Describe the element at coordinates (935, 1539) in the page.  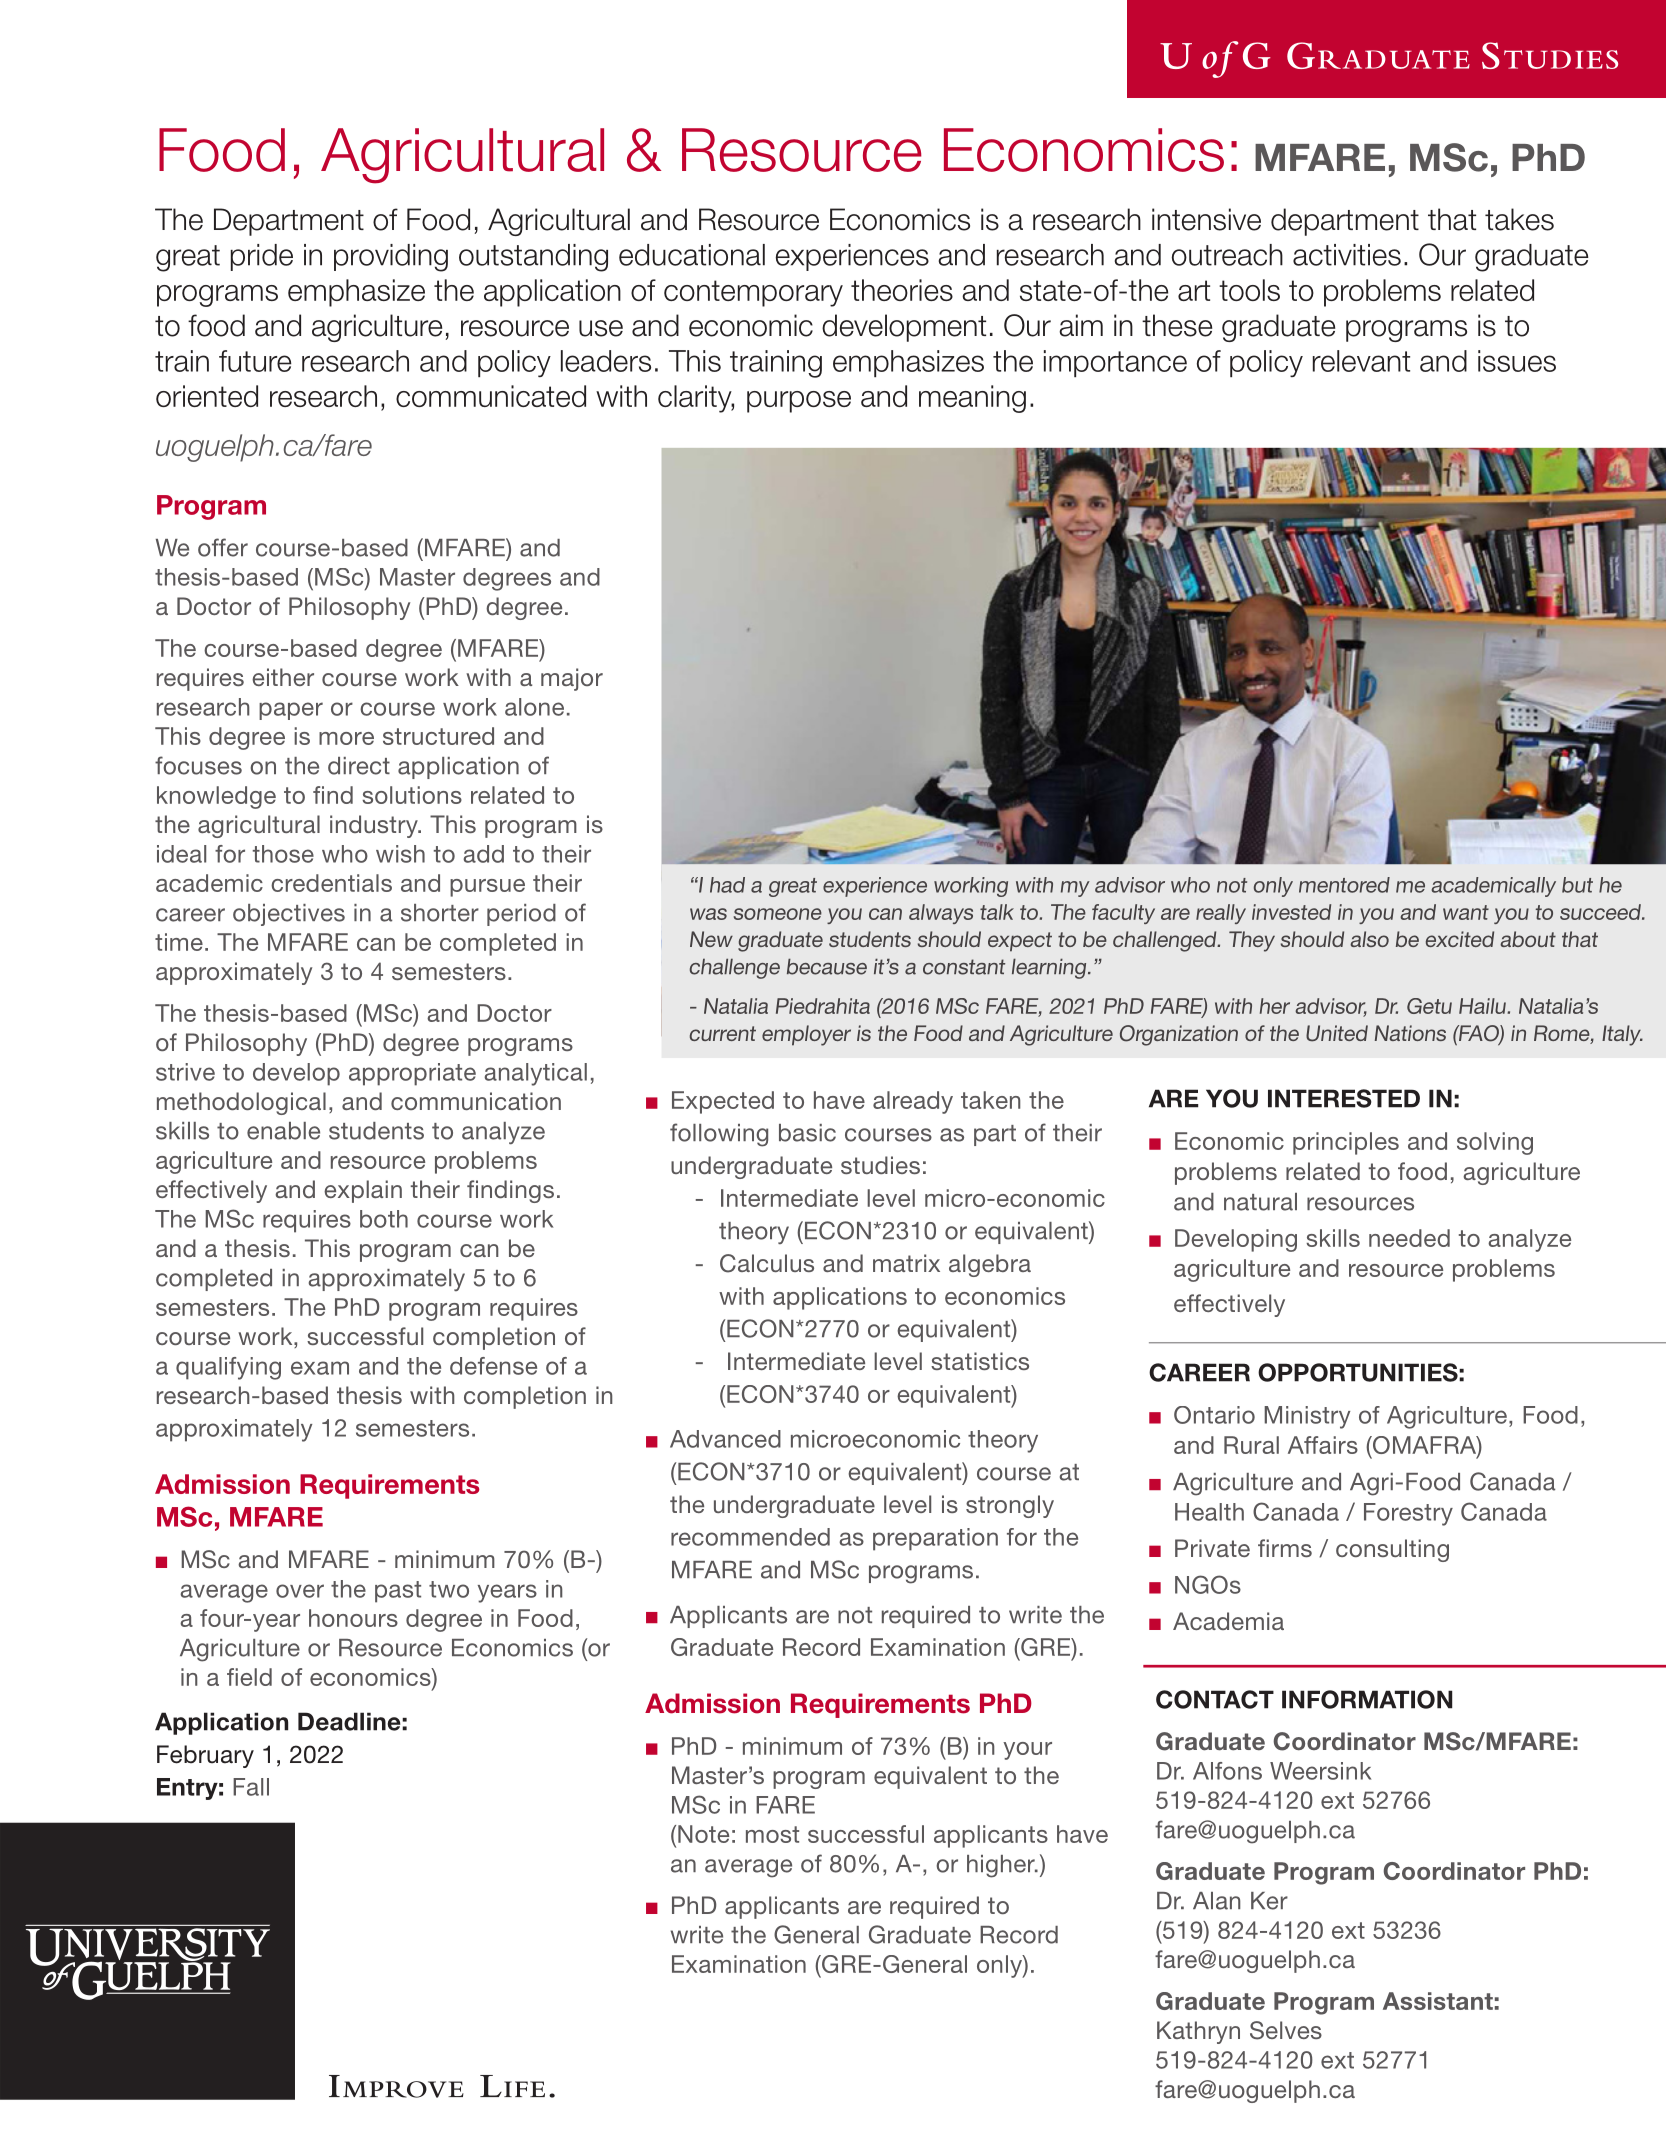
I see `preparation` at that location.
